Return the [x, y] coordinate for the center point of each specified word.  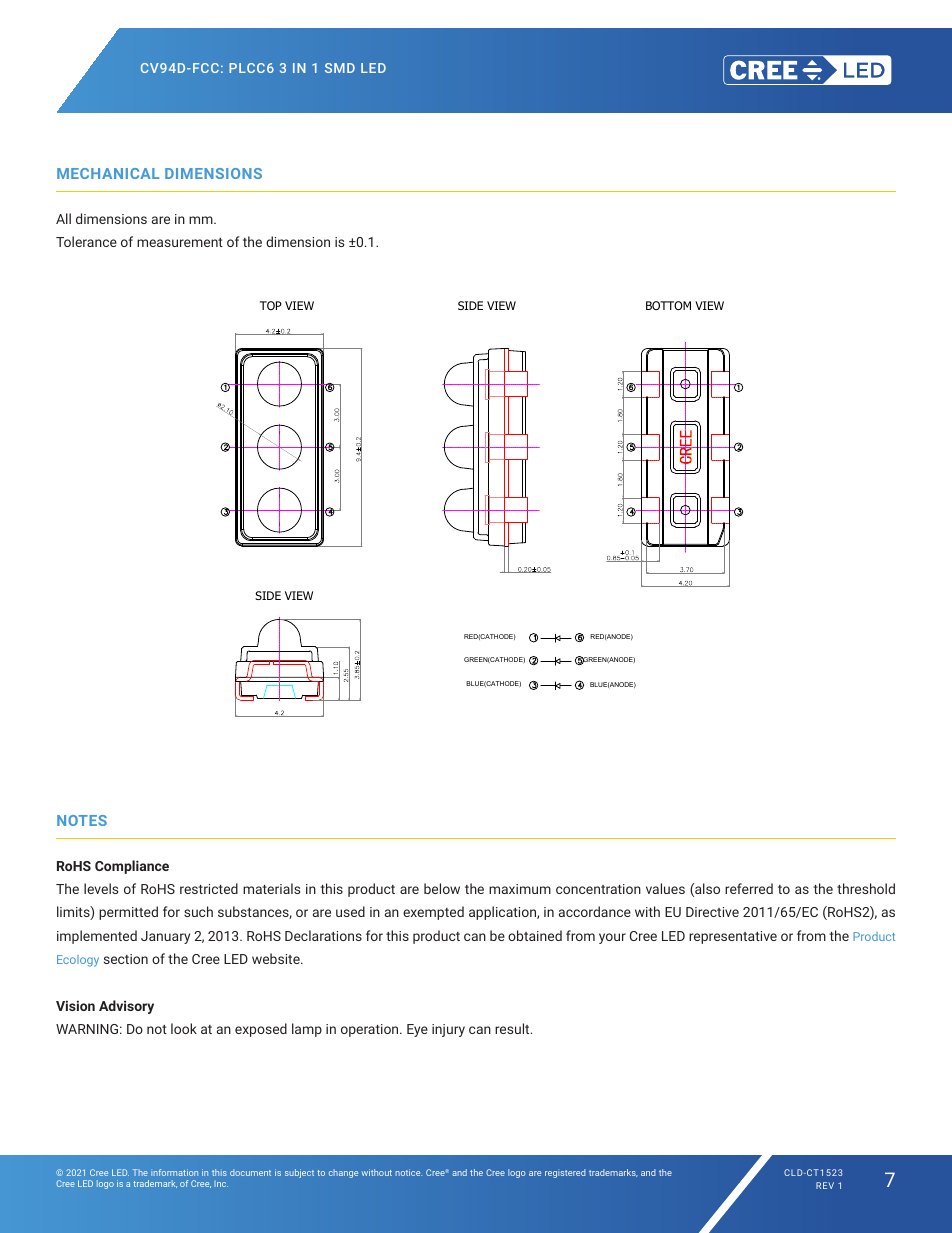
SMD [340, 68]
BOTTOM [668, 305]
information [174, 1172]
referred [749, 888]
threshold [866, 888]
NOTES [82, 820]
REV [825, 1185]
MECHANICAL [108, 173]
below [442, 888]
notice [408, 1172]
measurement [180, 242]
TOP [271, 305]
